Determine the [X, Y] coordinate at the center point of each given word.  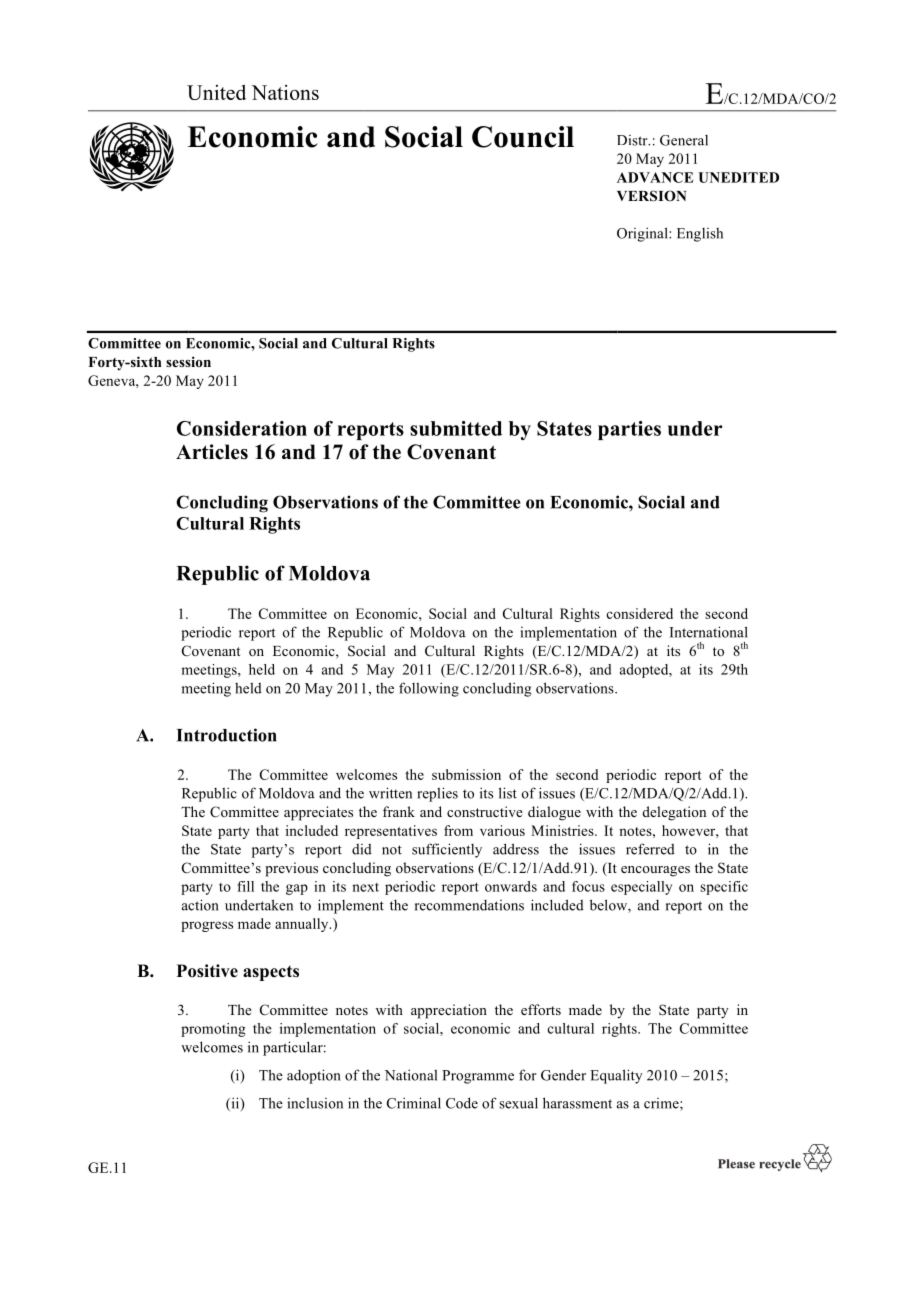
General [684, 140]
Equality [616, 1076]
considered [639, 613]
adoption [314, 1076]
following [429, 689]
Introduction [227, 735]
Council [523, 137]
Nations [285, 92]
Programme [478, 1077]
